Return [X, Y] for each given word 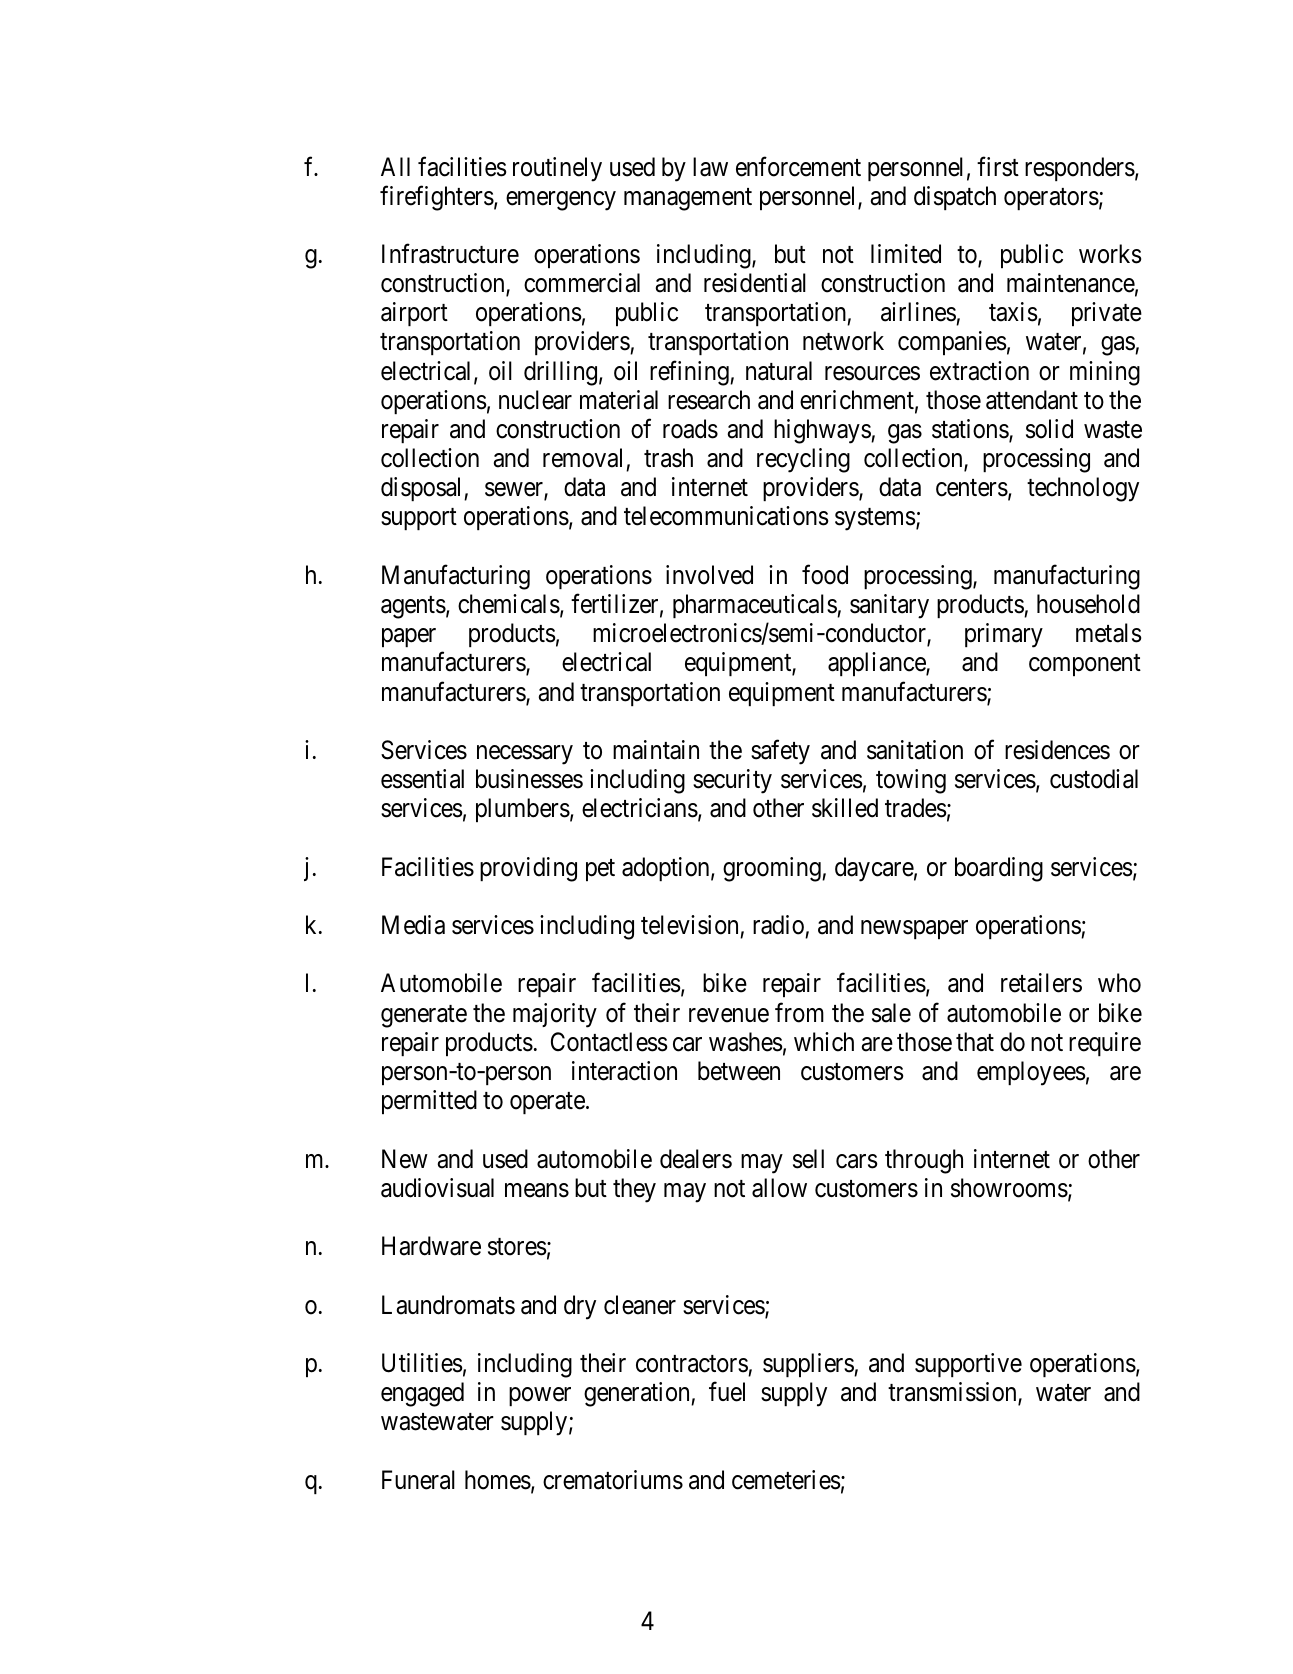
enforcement [798, 166]
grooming [773, 869]
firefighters [437, 198]
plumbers [523, 810]
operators [1051, 199]
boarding [999, 869]
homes [498, 1480]
